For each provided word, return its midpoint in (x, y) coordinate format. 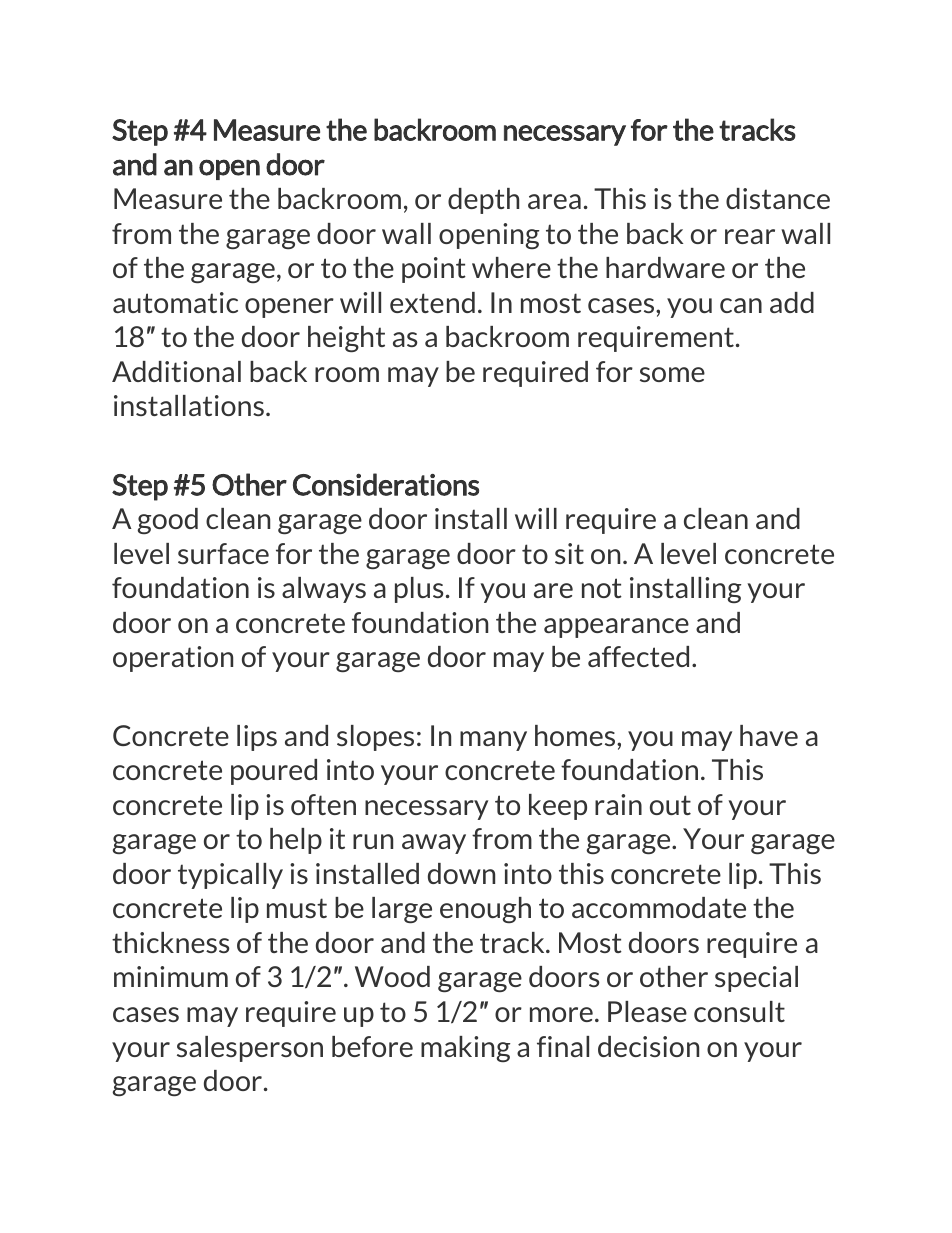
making (465, 1049)
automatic (175, 302)
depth (483, 201)
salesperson (250, 1049)
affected (638, 656)
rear (750, 236)
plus (419, 590)
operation (173, 659)
